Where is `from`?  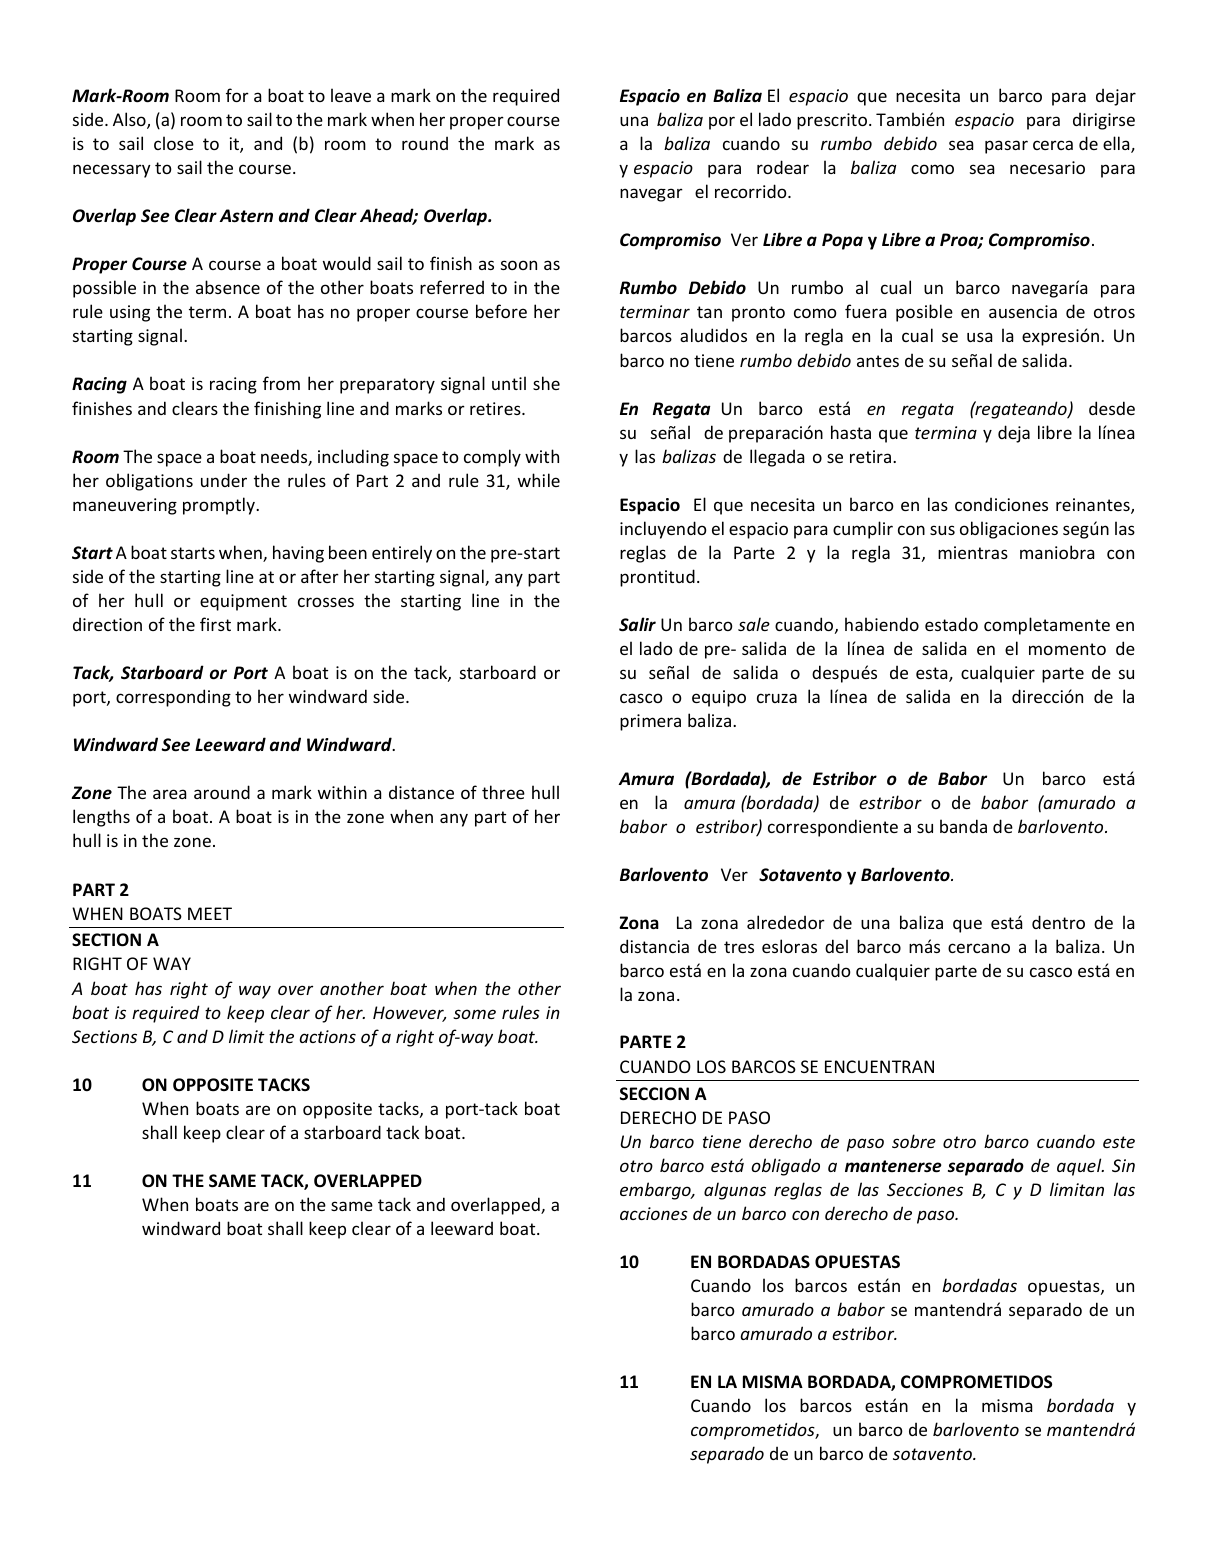 from is located at coordinates (281, 383).
